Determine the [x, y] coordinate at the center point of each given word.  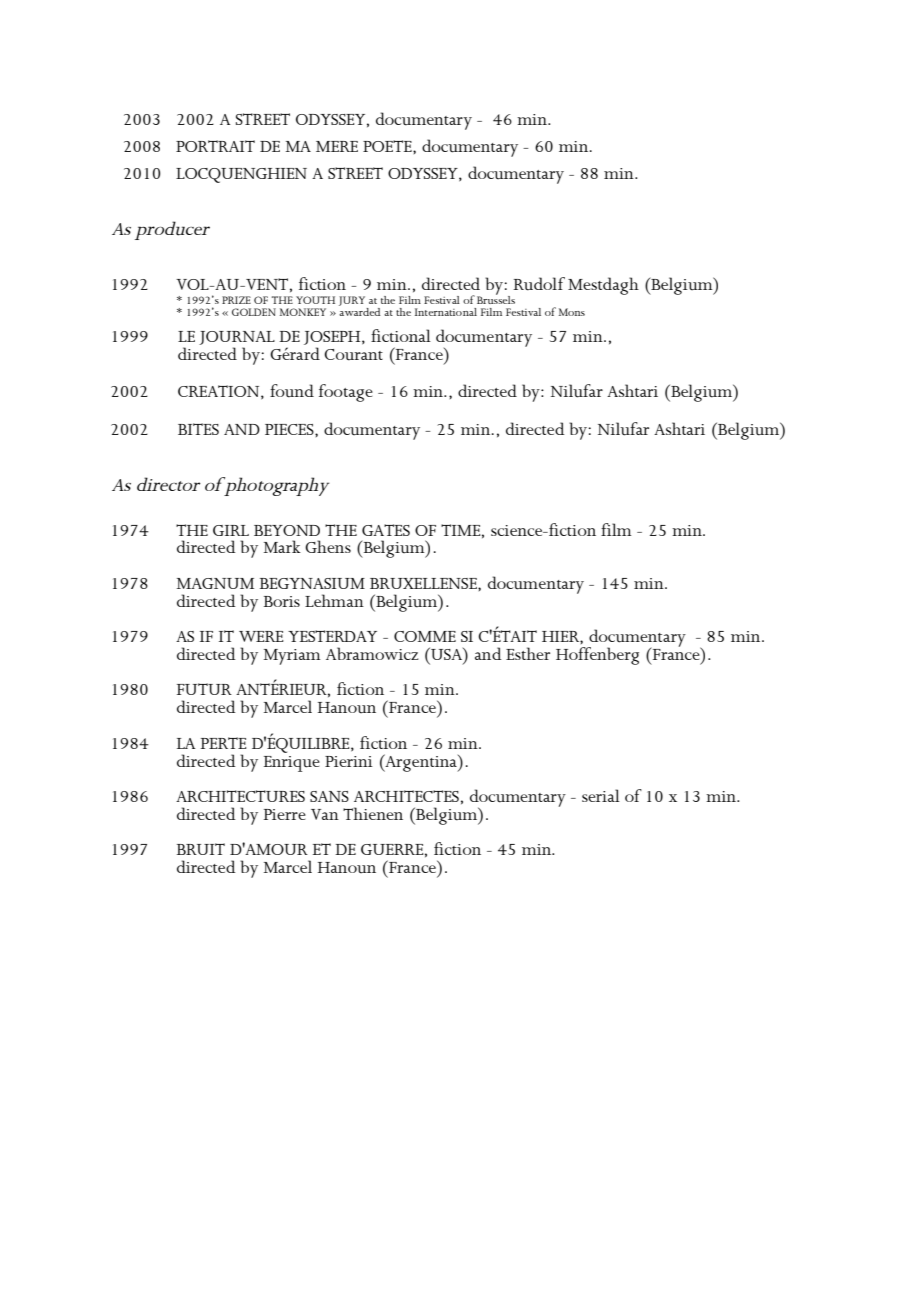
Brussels [496, 298]
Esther [528, 653]
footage [346, 393]
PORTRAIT [215, 146]
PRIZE [236, 300]
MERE [337, 146]
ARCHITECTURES [240, 796]
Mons [572, 312]
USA [446, 653]
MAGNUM [215, 583]
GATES [386, 530]
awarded [360, 310]
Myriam [292, 657]
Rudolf [539, 284]
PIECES [290, 429]
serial [601, 795]
